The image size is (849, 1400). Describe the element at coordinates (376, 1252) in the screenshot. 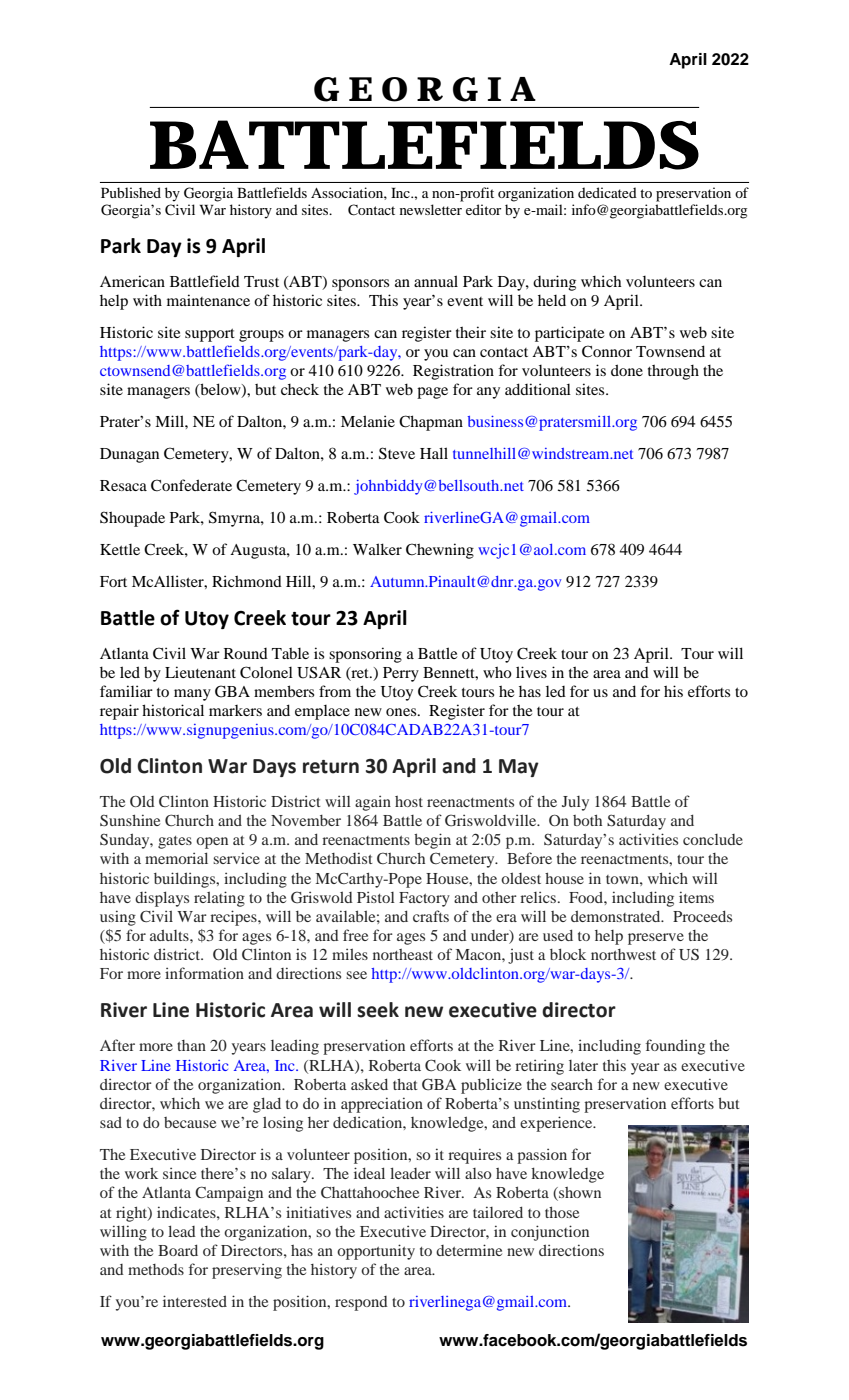

I see `opportunity` at that location.
